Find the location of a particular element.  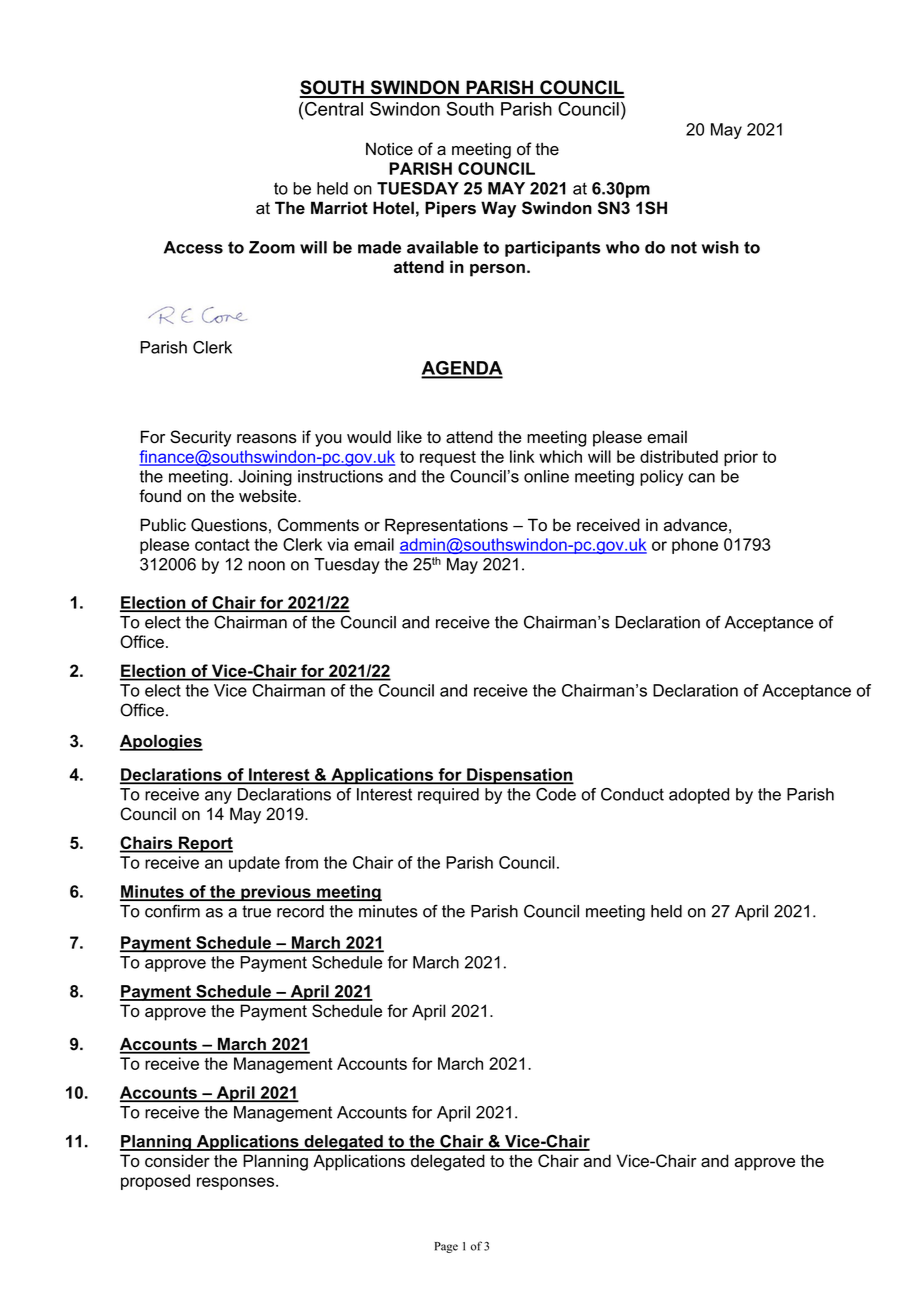

distributed is located at coordinates (679, 456).
